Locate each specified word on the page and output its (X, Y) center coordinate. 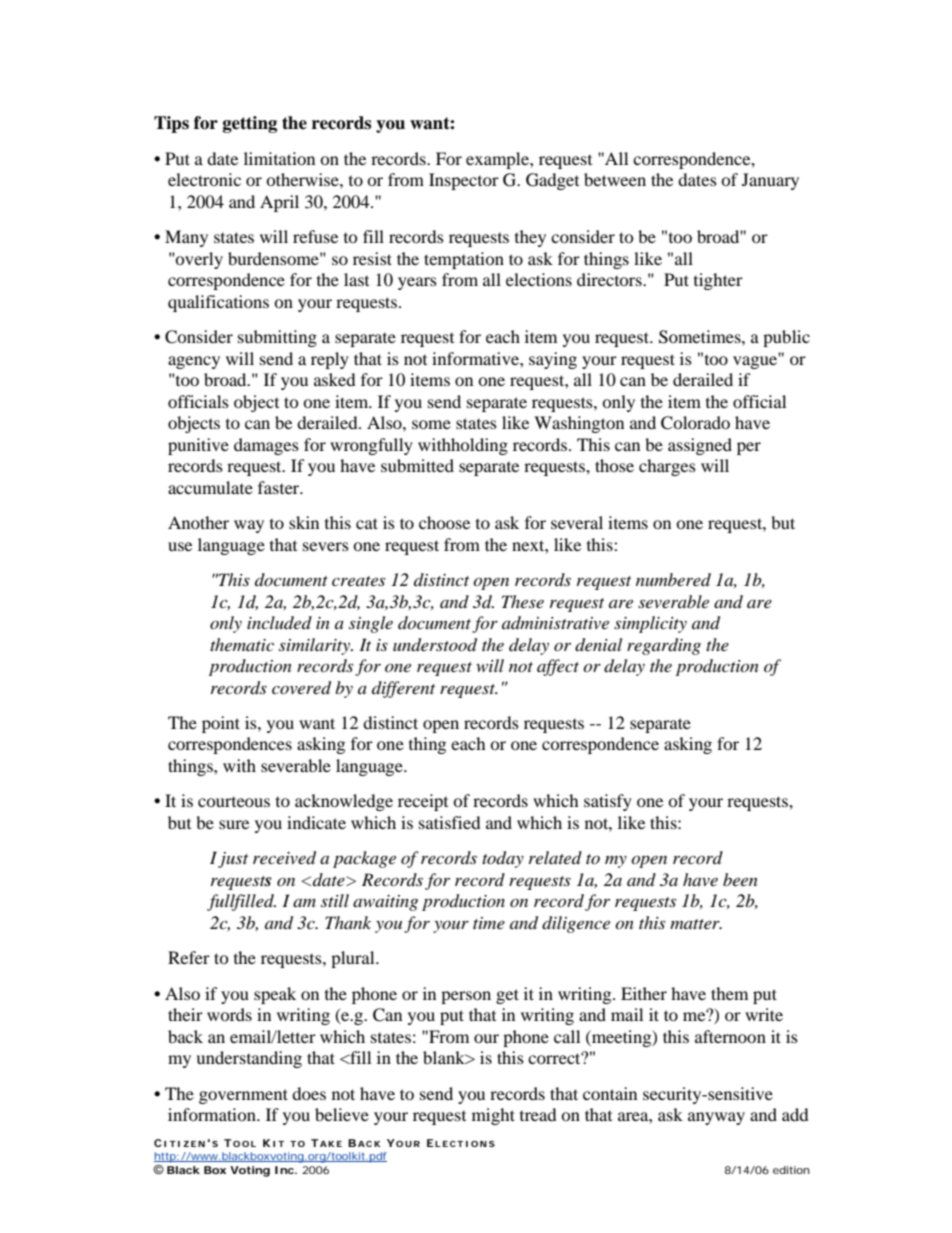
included (279, 622)
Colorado (695, 423)
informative (476, 358)
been (740, 879)
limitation (279, 158)
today (503, 859)
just (233, 860)
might (493, 1116)
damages (266, 446)
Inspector (464, 181)
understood (435, 645)
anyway (716, 1118)
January (770, 181)
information (213, 1114)
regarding (664, 646)
